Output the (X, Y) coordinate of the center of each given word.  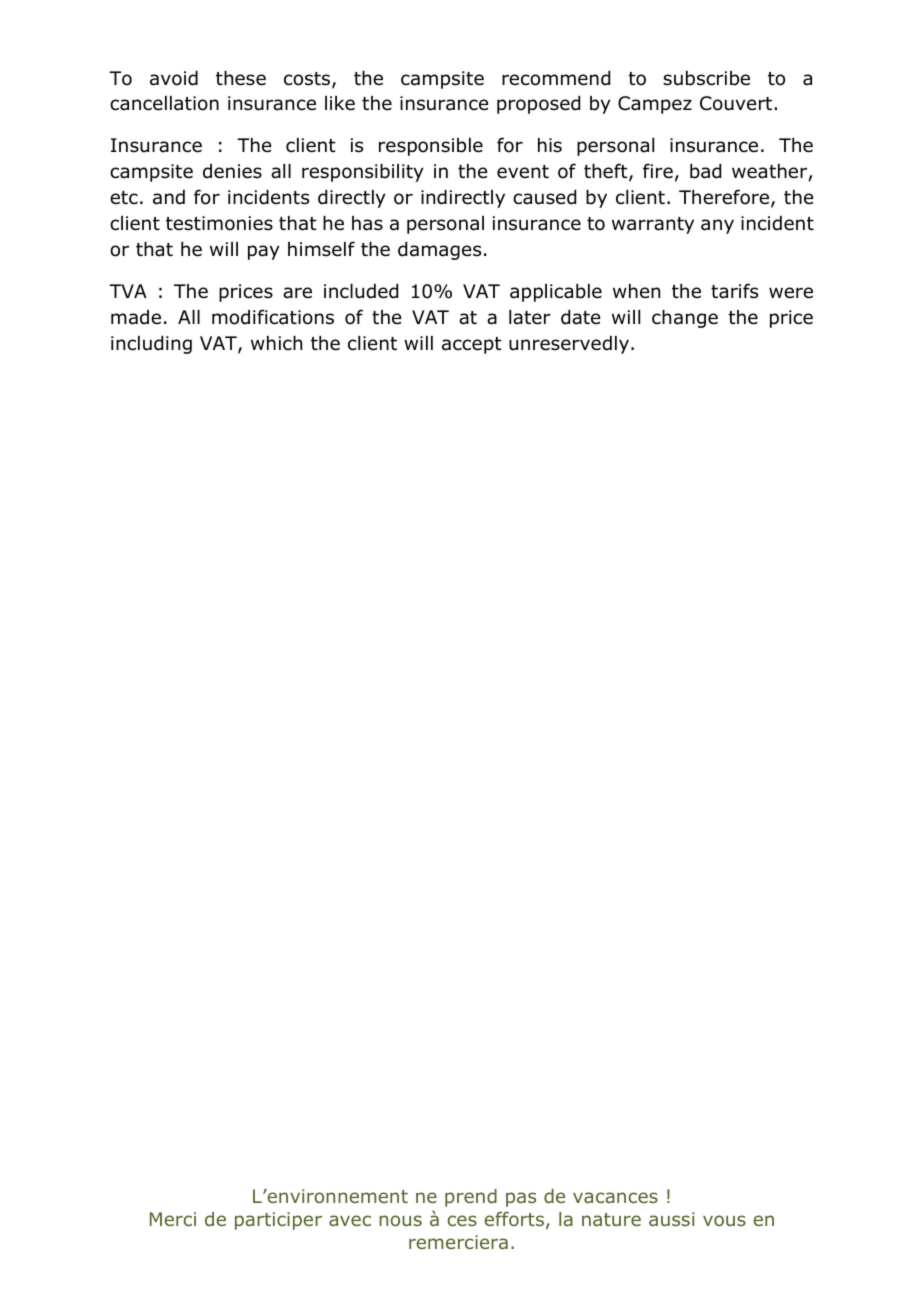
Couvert (737, 103)
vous (724, 1220)
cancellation (164, 103)
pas (521, 1199)
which (276, 343)
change (685, 319)
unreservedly (569, 345)
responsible (431, 147)
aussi (672, 1219)
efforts (514, 1219)
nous (400, 1220)
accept (472, 345)
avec (350, 1220)
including (151, 345)
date (580, 317)
